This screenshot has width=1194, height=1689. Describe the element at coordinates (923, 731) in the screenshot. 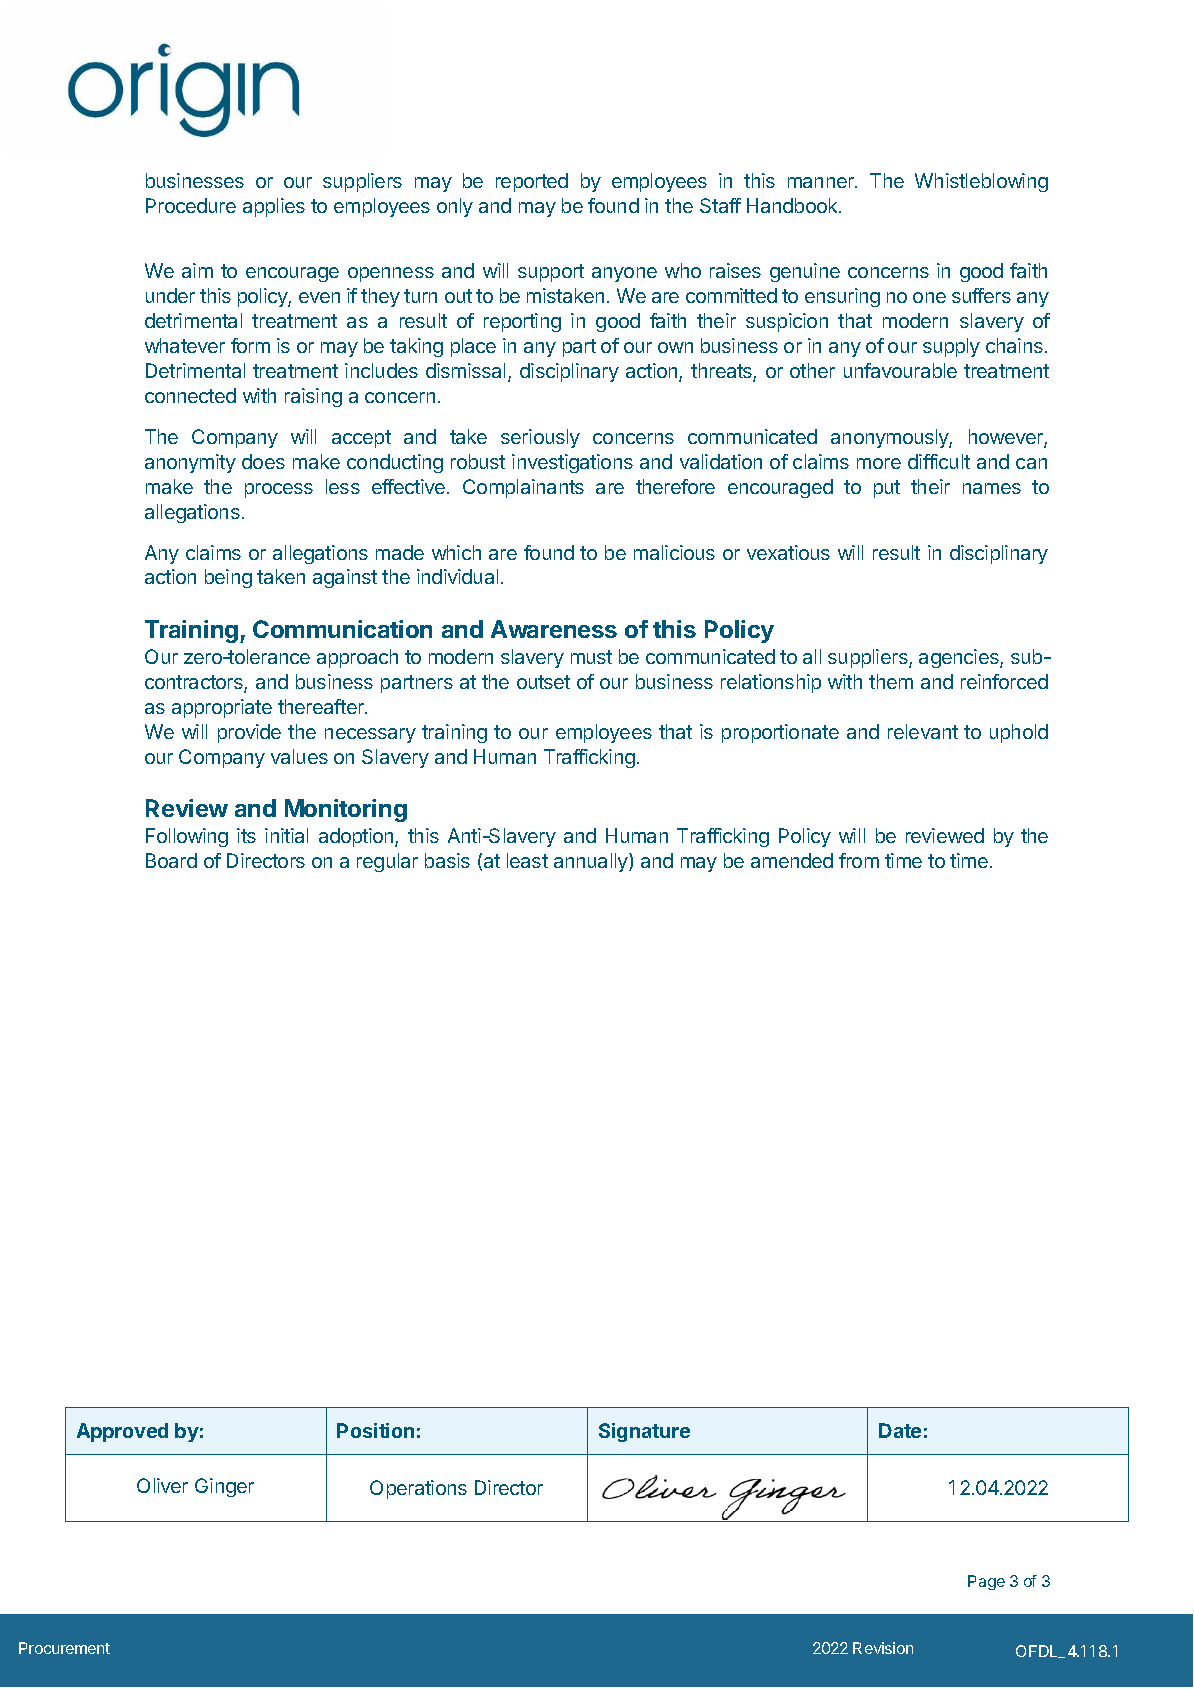

I see `relevant` at that location.
